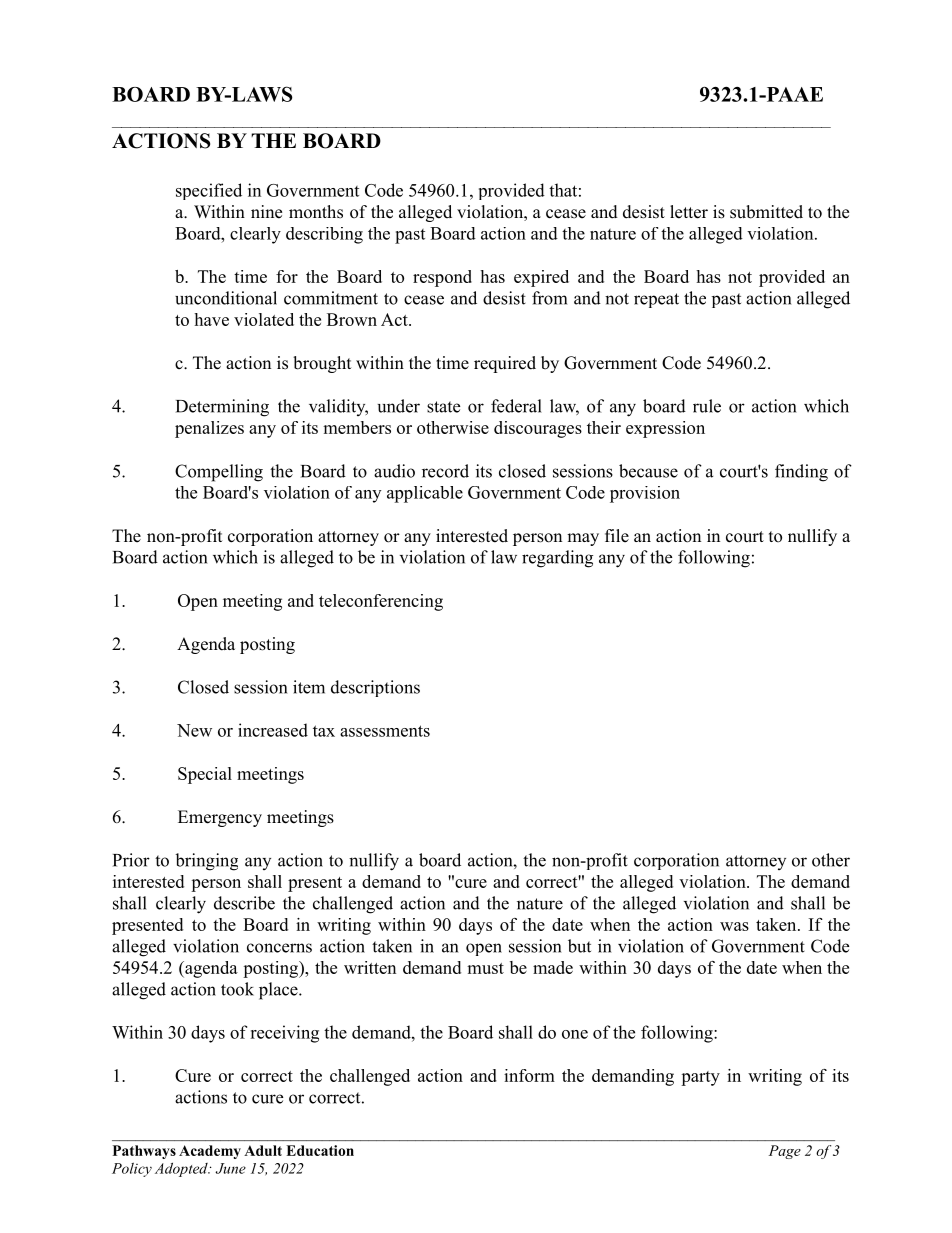 Image resolution: width=952 pixels, height=1233 pixels. Describe the element at coordinates (220, 818) in the screenshot. I see `Emergency` at that location.
